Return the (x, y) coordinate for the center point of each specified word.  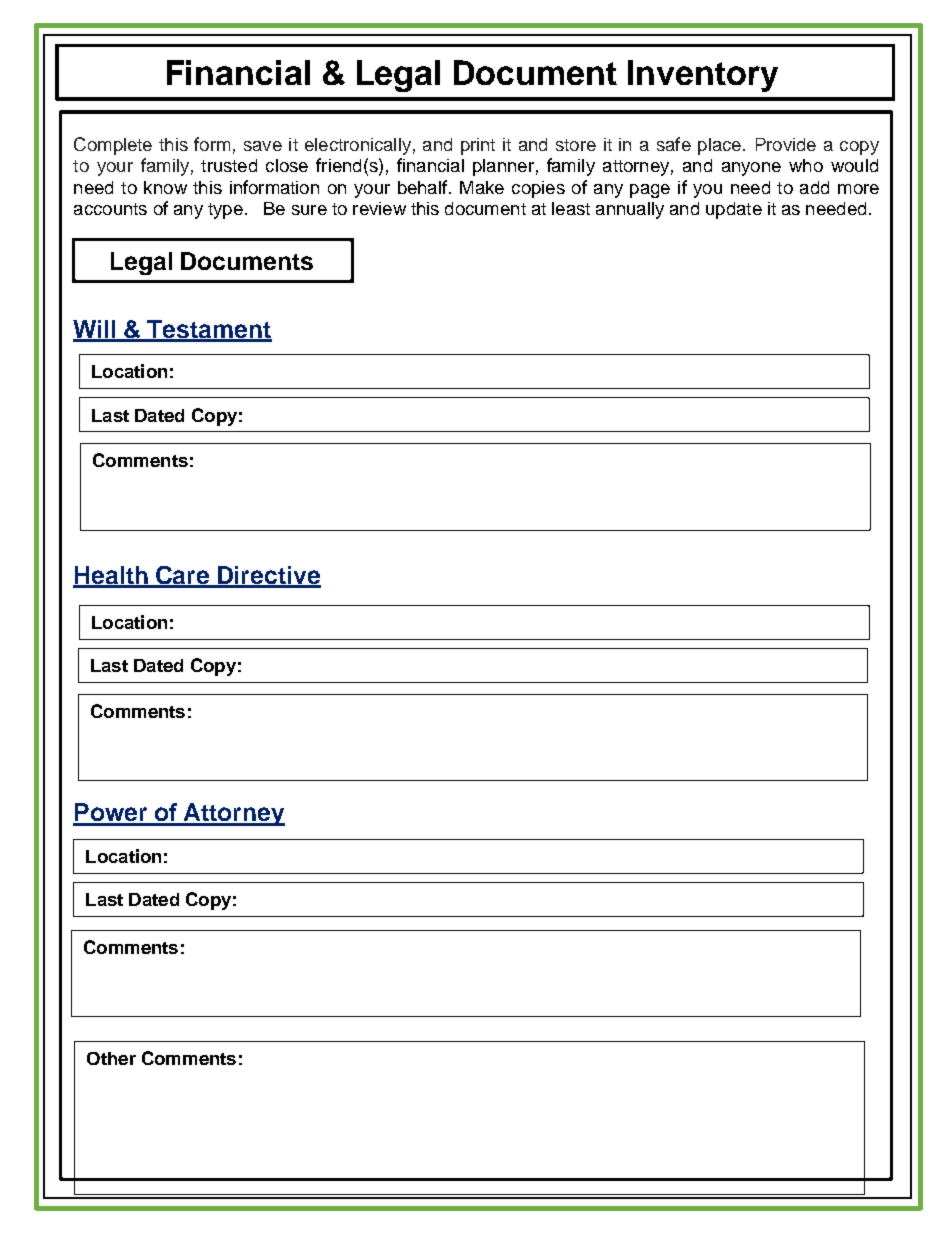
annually (630, 210)
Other (111, 1058)
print (478, 146)
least (571, 208)
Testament (208, 330)
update (734, 210)
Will (95, 330)
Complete (113, 146)
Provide (786, 144)
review (379, 208)
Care (183, 576)
